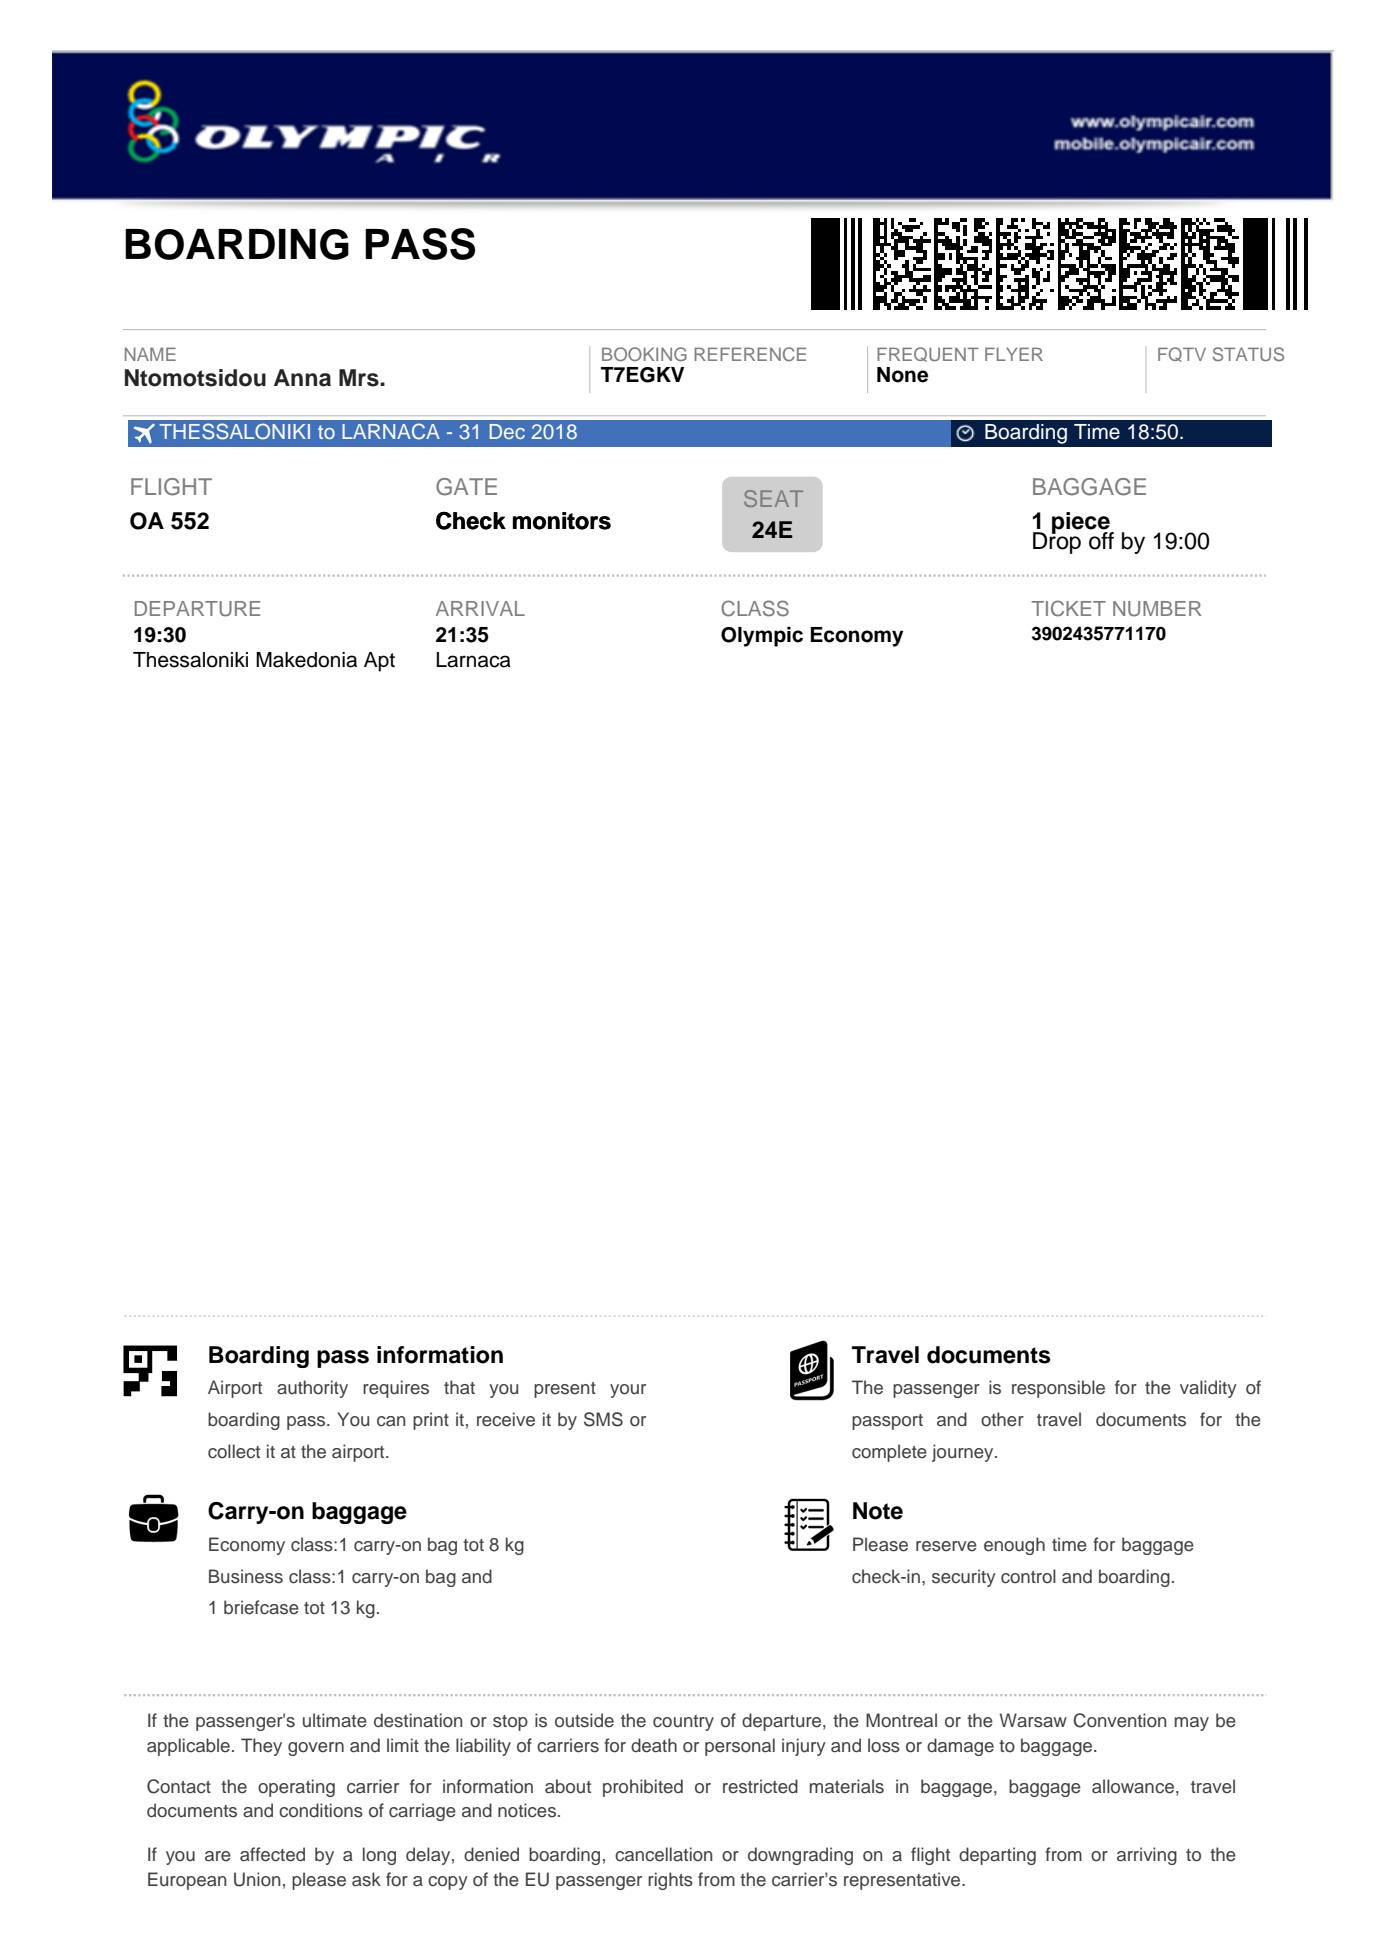  I want to click on collect, so click(234, 1451).
